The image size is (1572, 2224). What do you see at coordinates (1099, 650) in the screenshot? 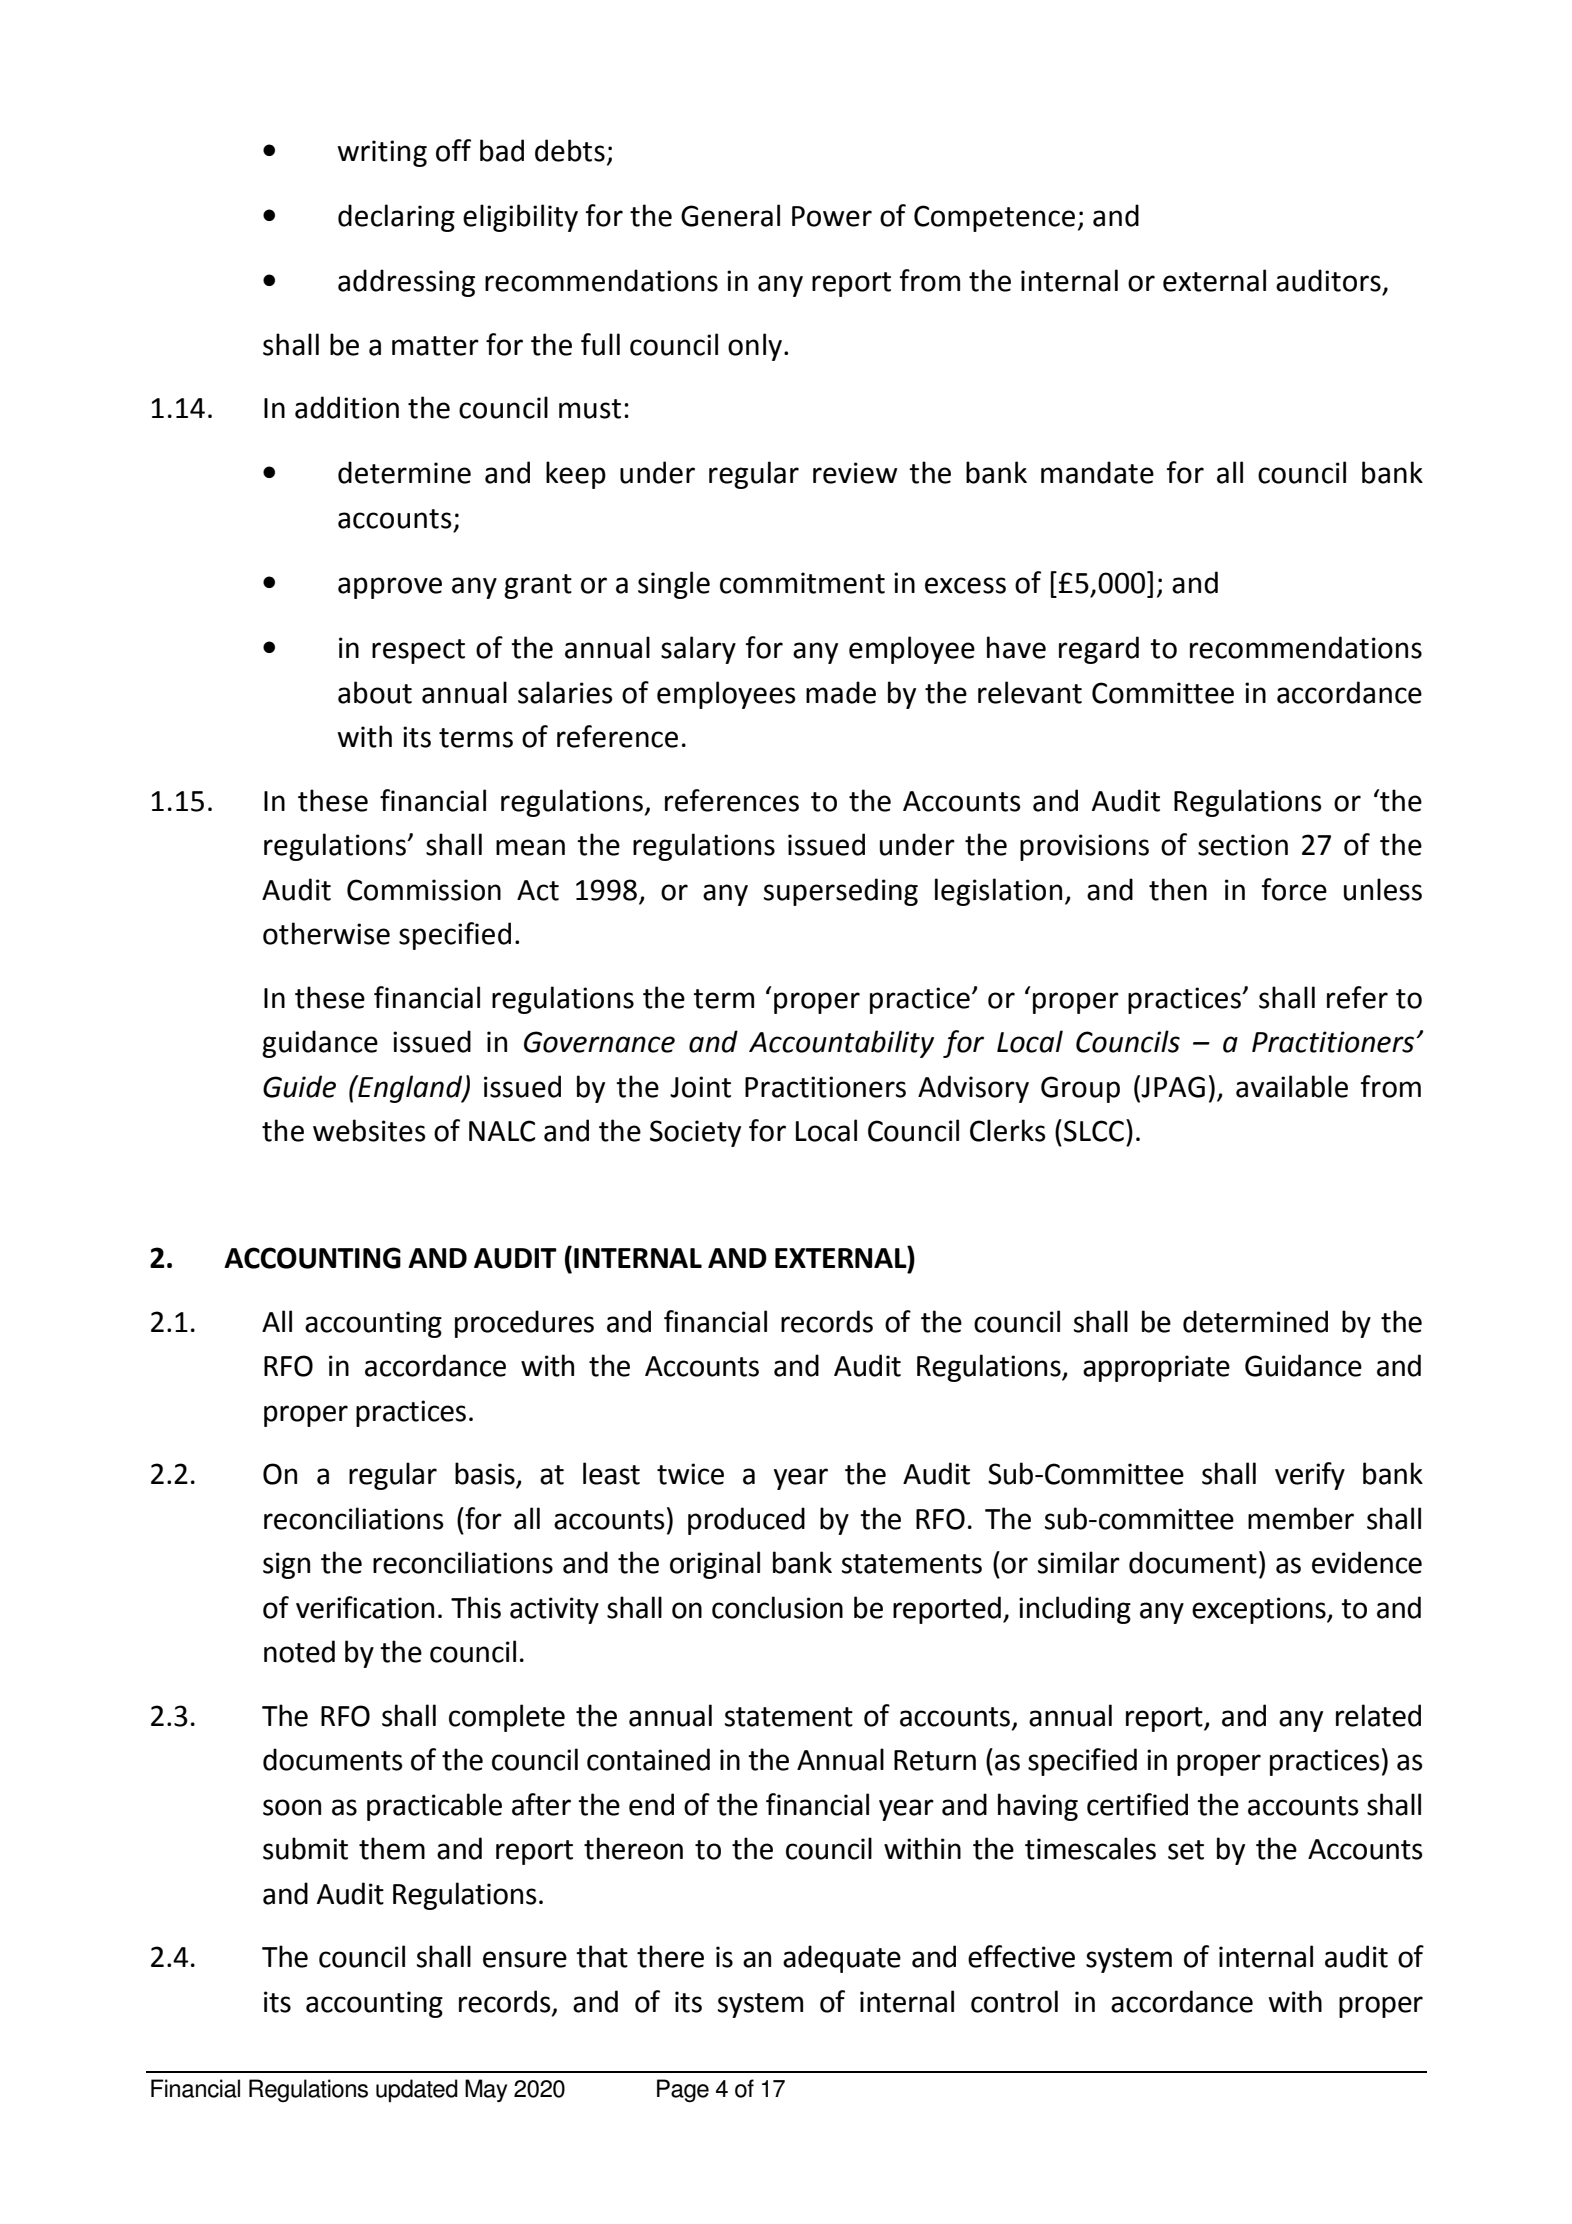
I see `regard` at bounding box center [1099, 650].
